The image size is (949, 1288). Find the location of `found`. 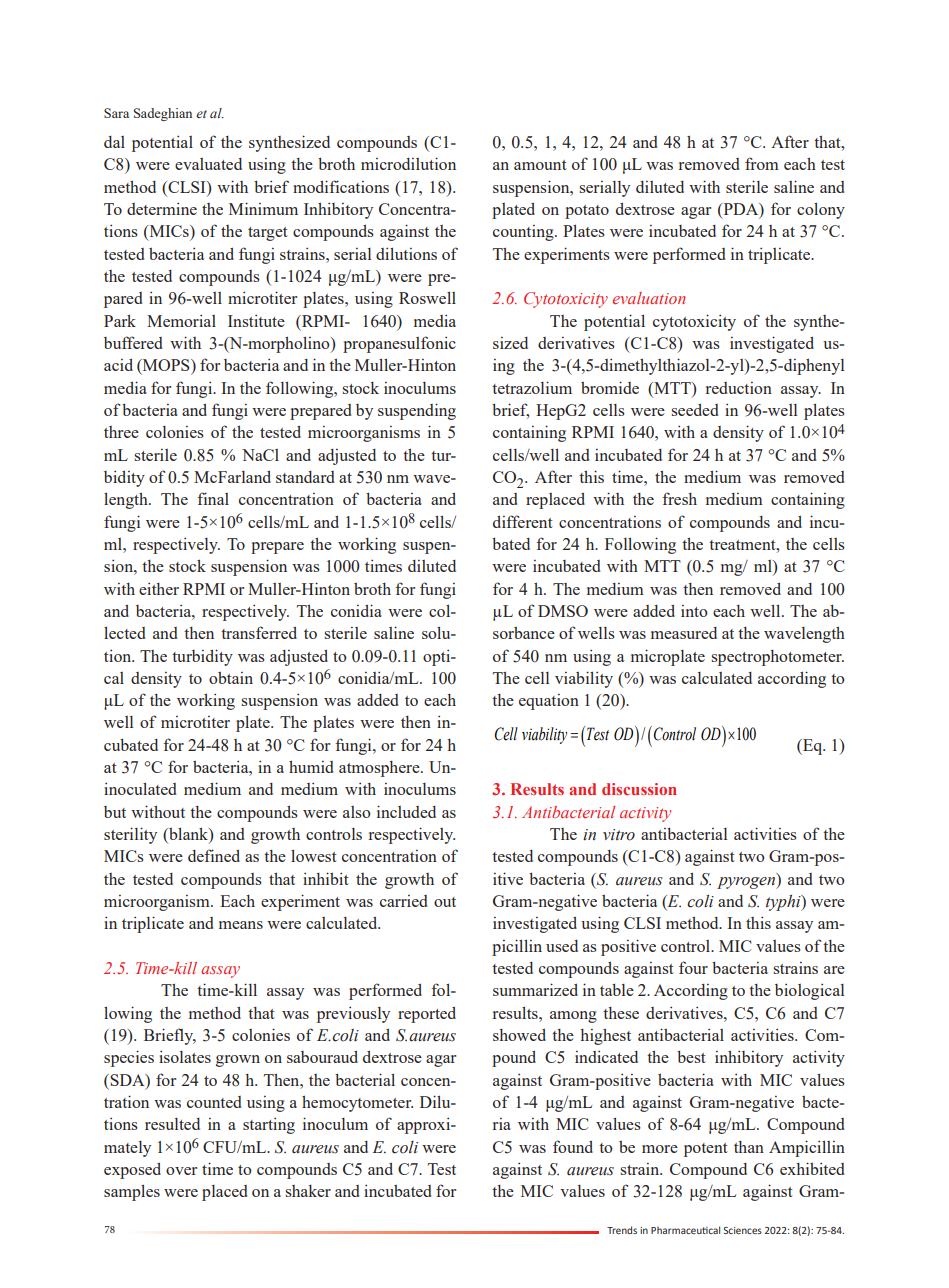

found is located at coordinates (573, 1146).
